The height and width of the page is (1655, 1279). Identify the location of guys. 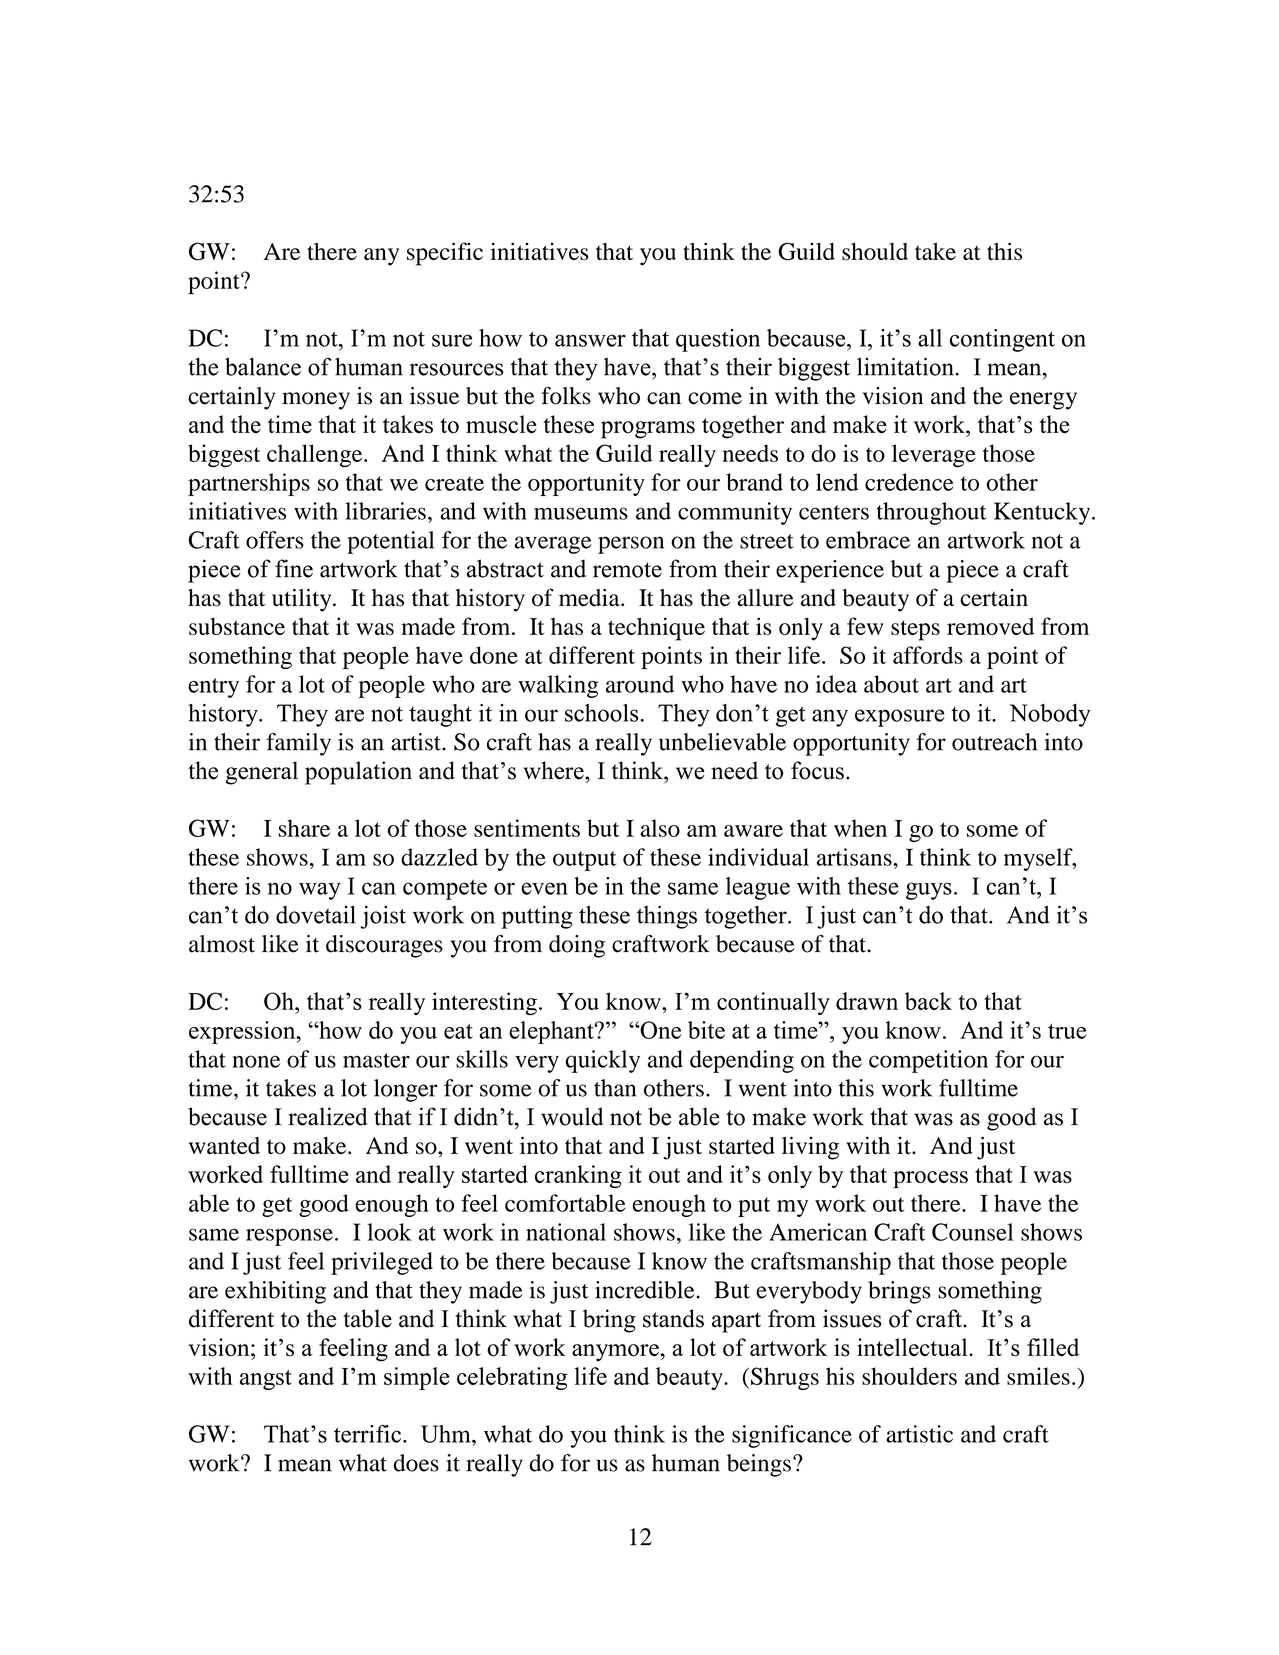
(929, 891).
